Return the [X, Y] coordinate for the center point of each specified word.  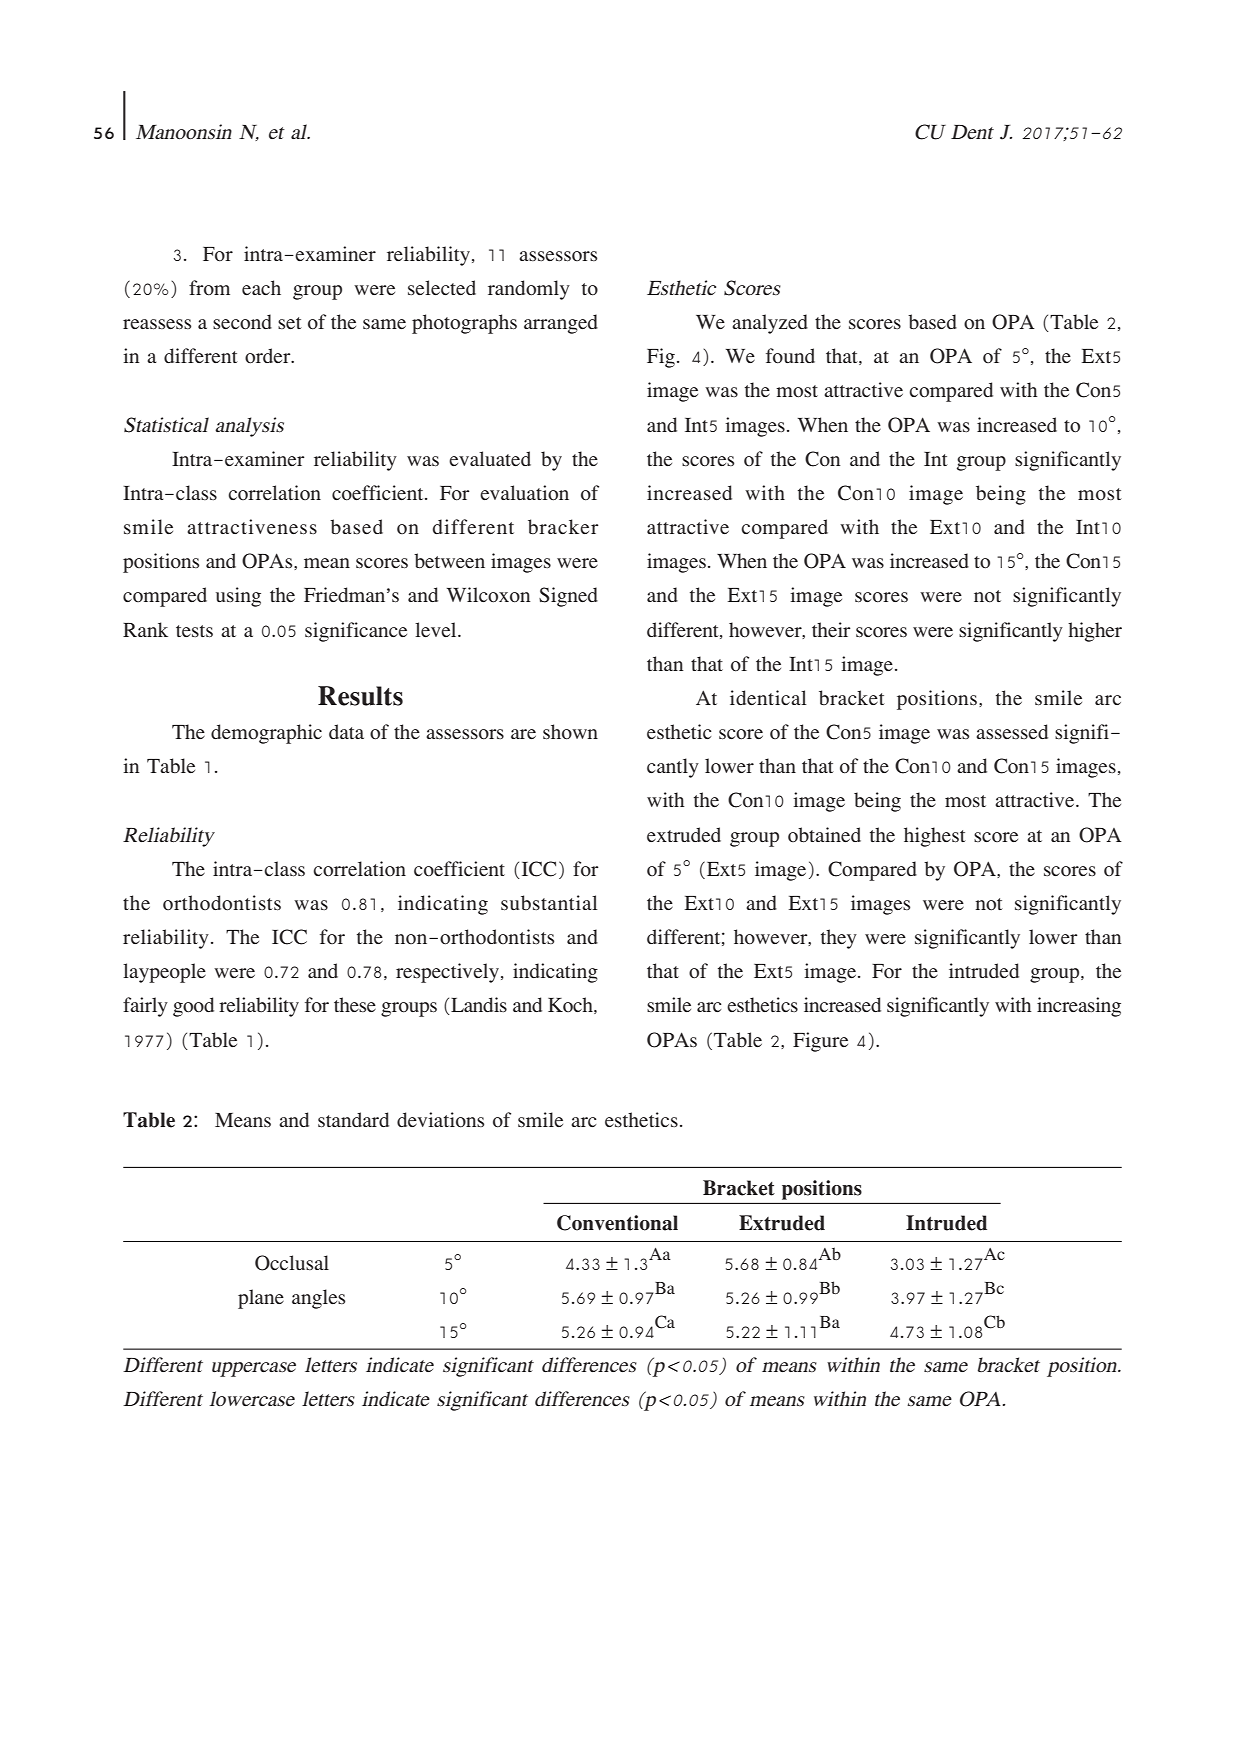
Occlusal [292, 1263]
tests [194, 631]
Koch [571, 1005]
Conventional [617, 1223]
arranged [561, 324]
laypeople [164, 973]
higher [1095, 632]
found [790, 356]
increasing [1079, 1007]
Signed [568, 597]
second [242, 322]
